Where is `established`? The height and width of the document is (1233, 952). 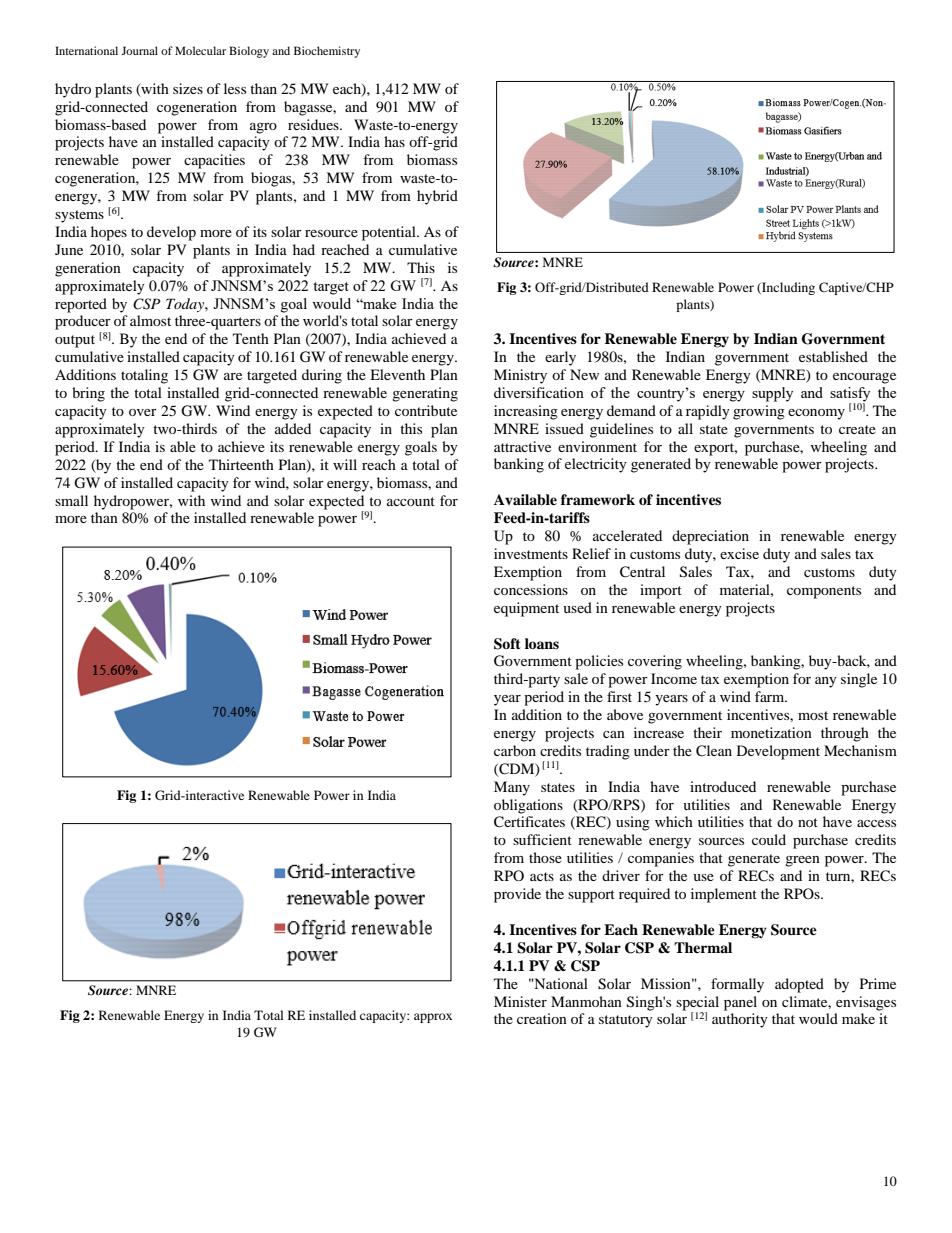 established is located at coordinates (833, 356).
